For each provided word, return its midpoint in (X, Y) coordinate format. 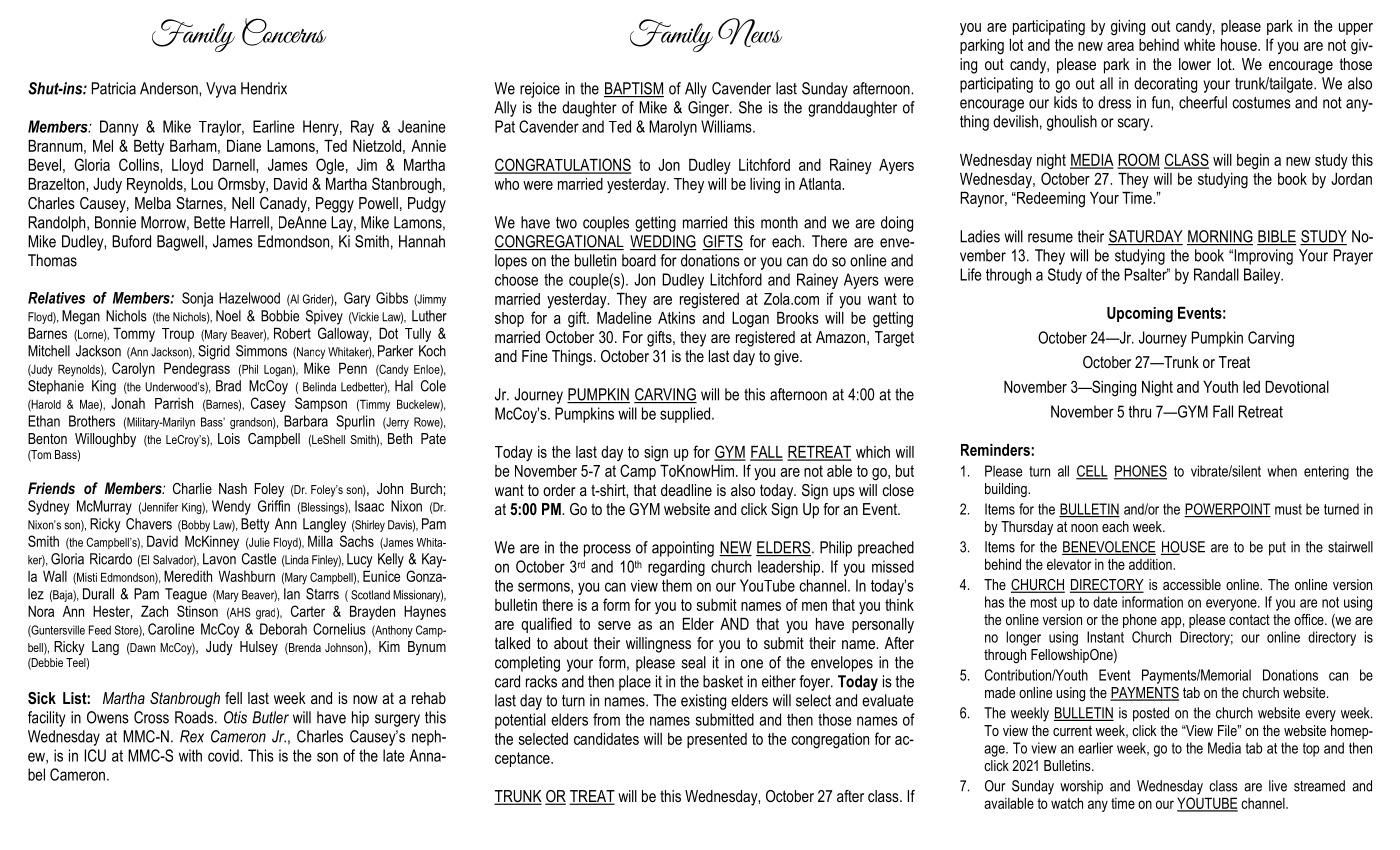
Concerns (284, 32)
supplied (685, 415)
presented (717, 740)
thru (1139, 411)
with (190, 755)
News (750, 32)
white (1199, 45)
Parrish (174, 403)
